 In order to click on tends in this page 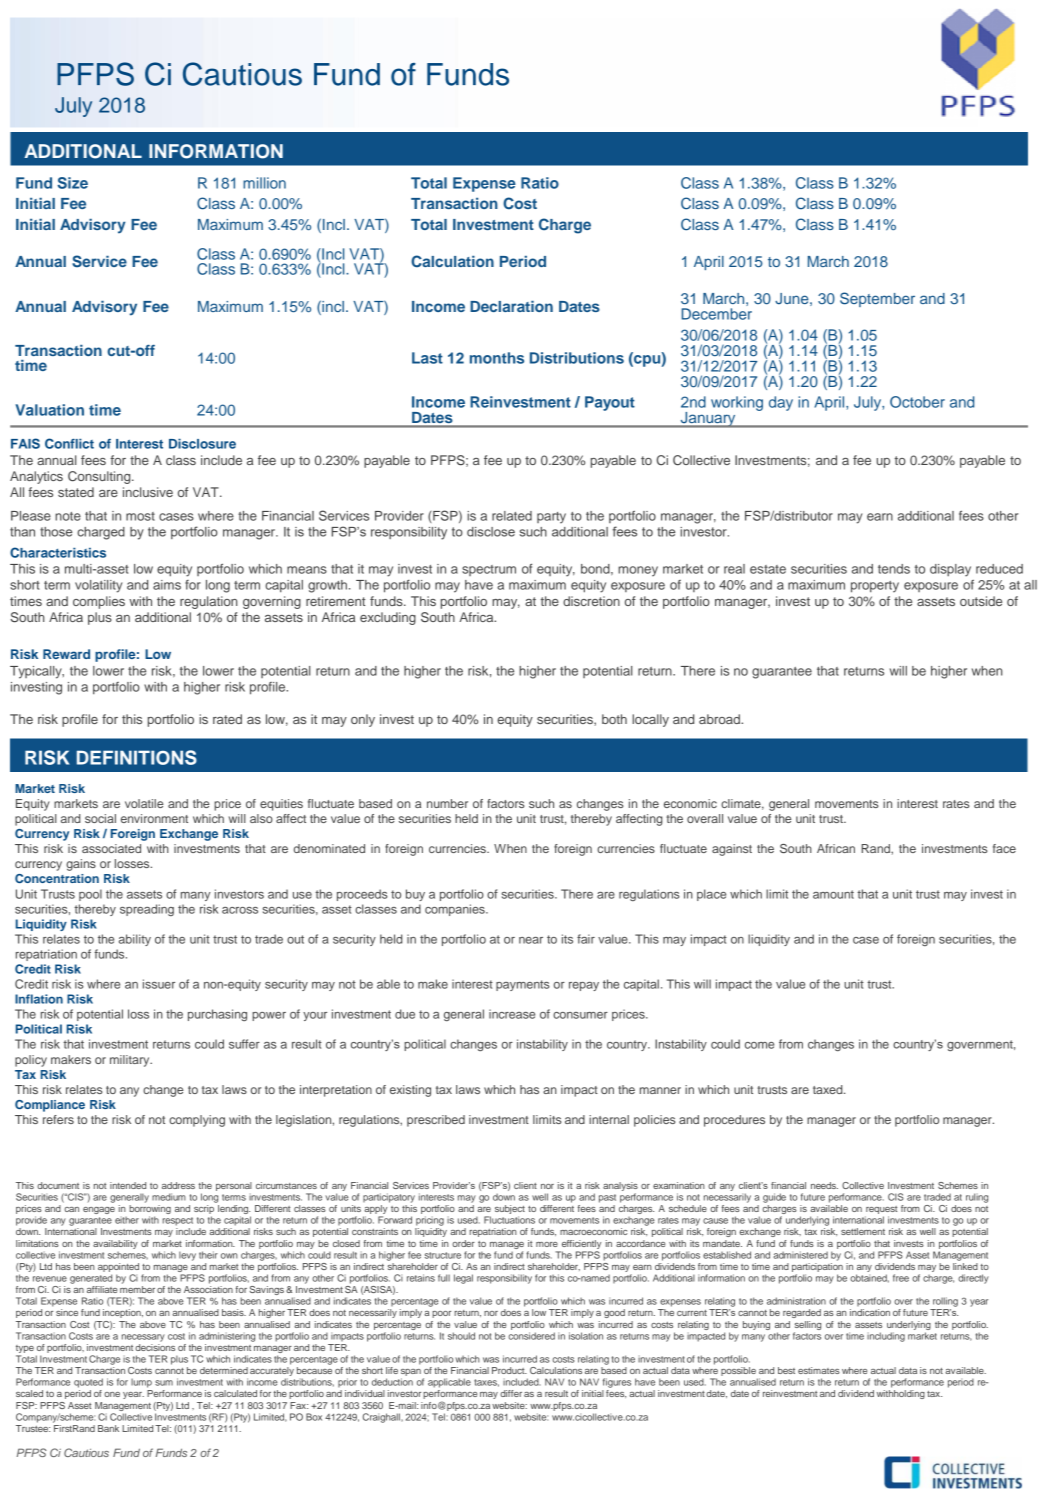, I will do `click(894, 569)`.
